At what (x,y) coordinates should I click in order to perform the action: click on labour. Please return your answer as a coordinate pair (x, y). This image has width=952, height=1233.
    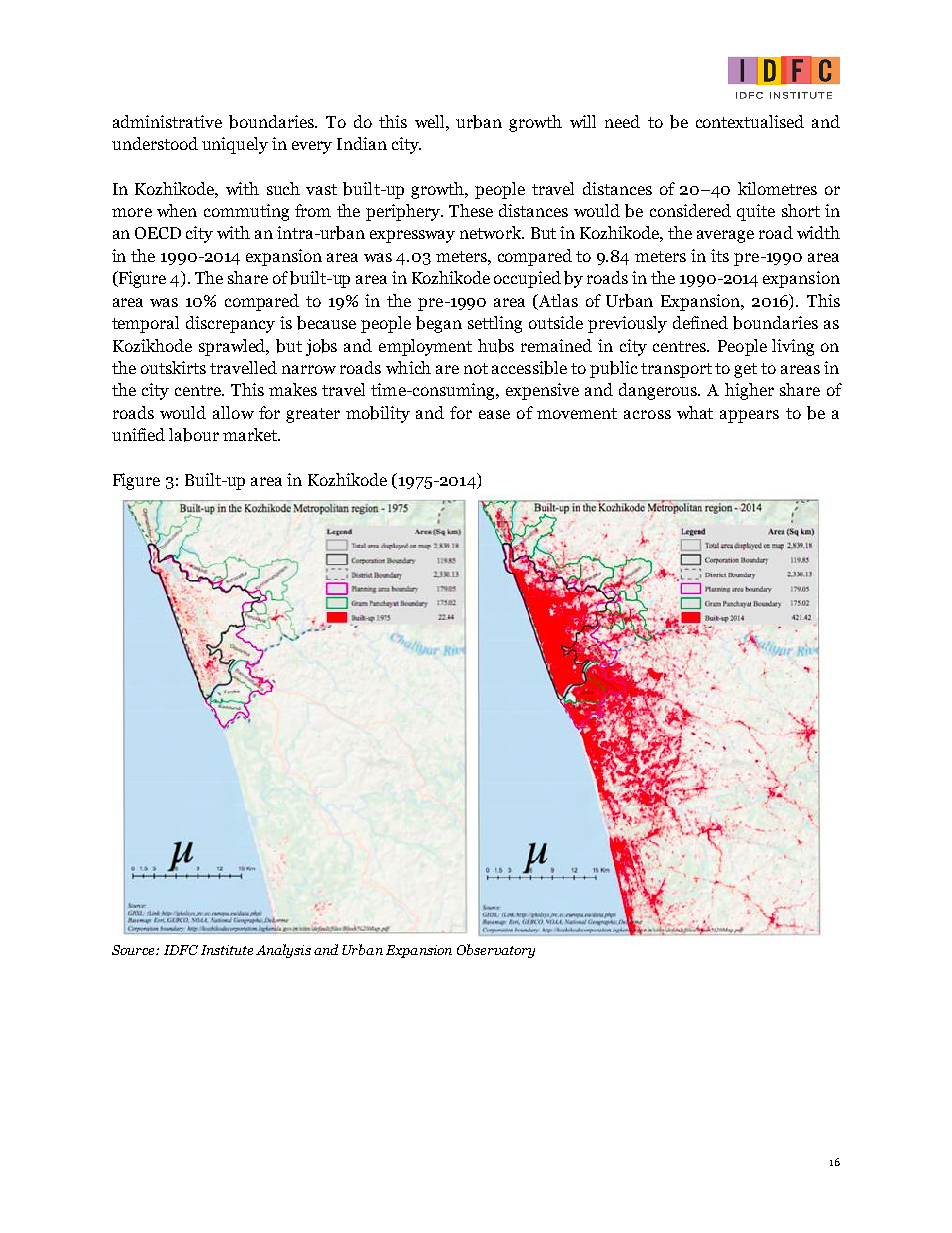
    Looking at the image, I should click on (194, 435).
